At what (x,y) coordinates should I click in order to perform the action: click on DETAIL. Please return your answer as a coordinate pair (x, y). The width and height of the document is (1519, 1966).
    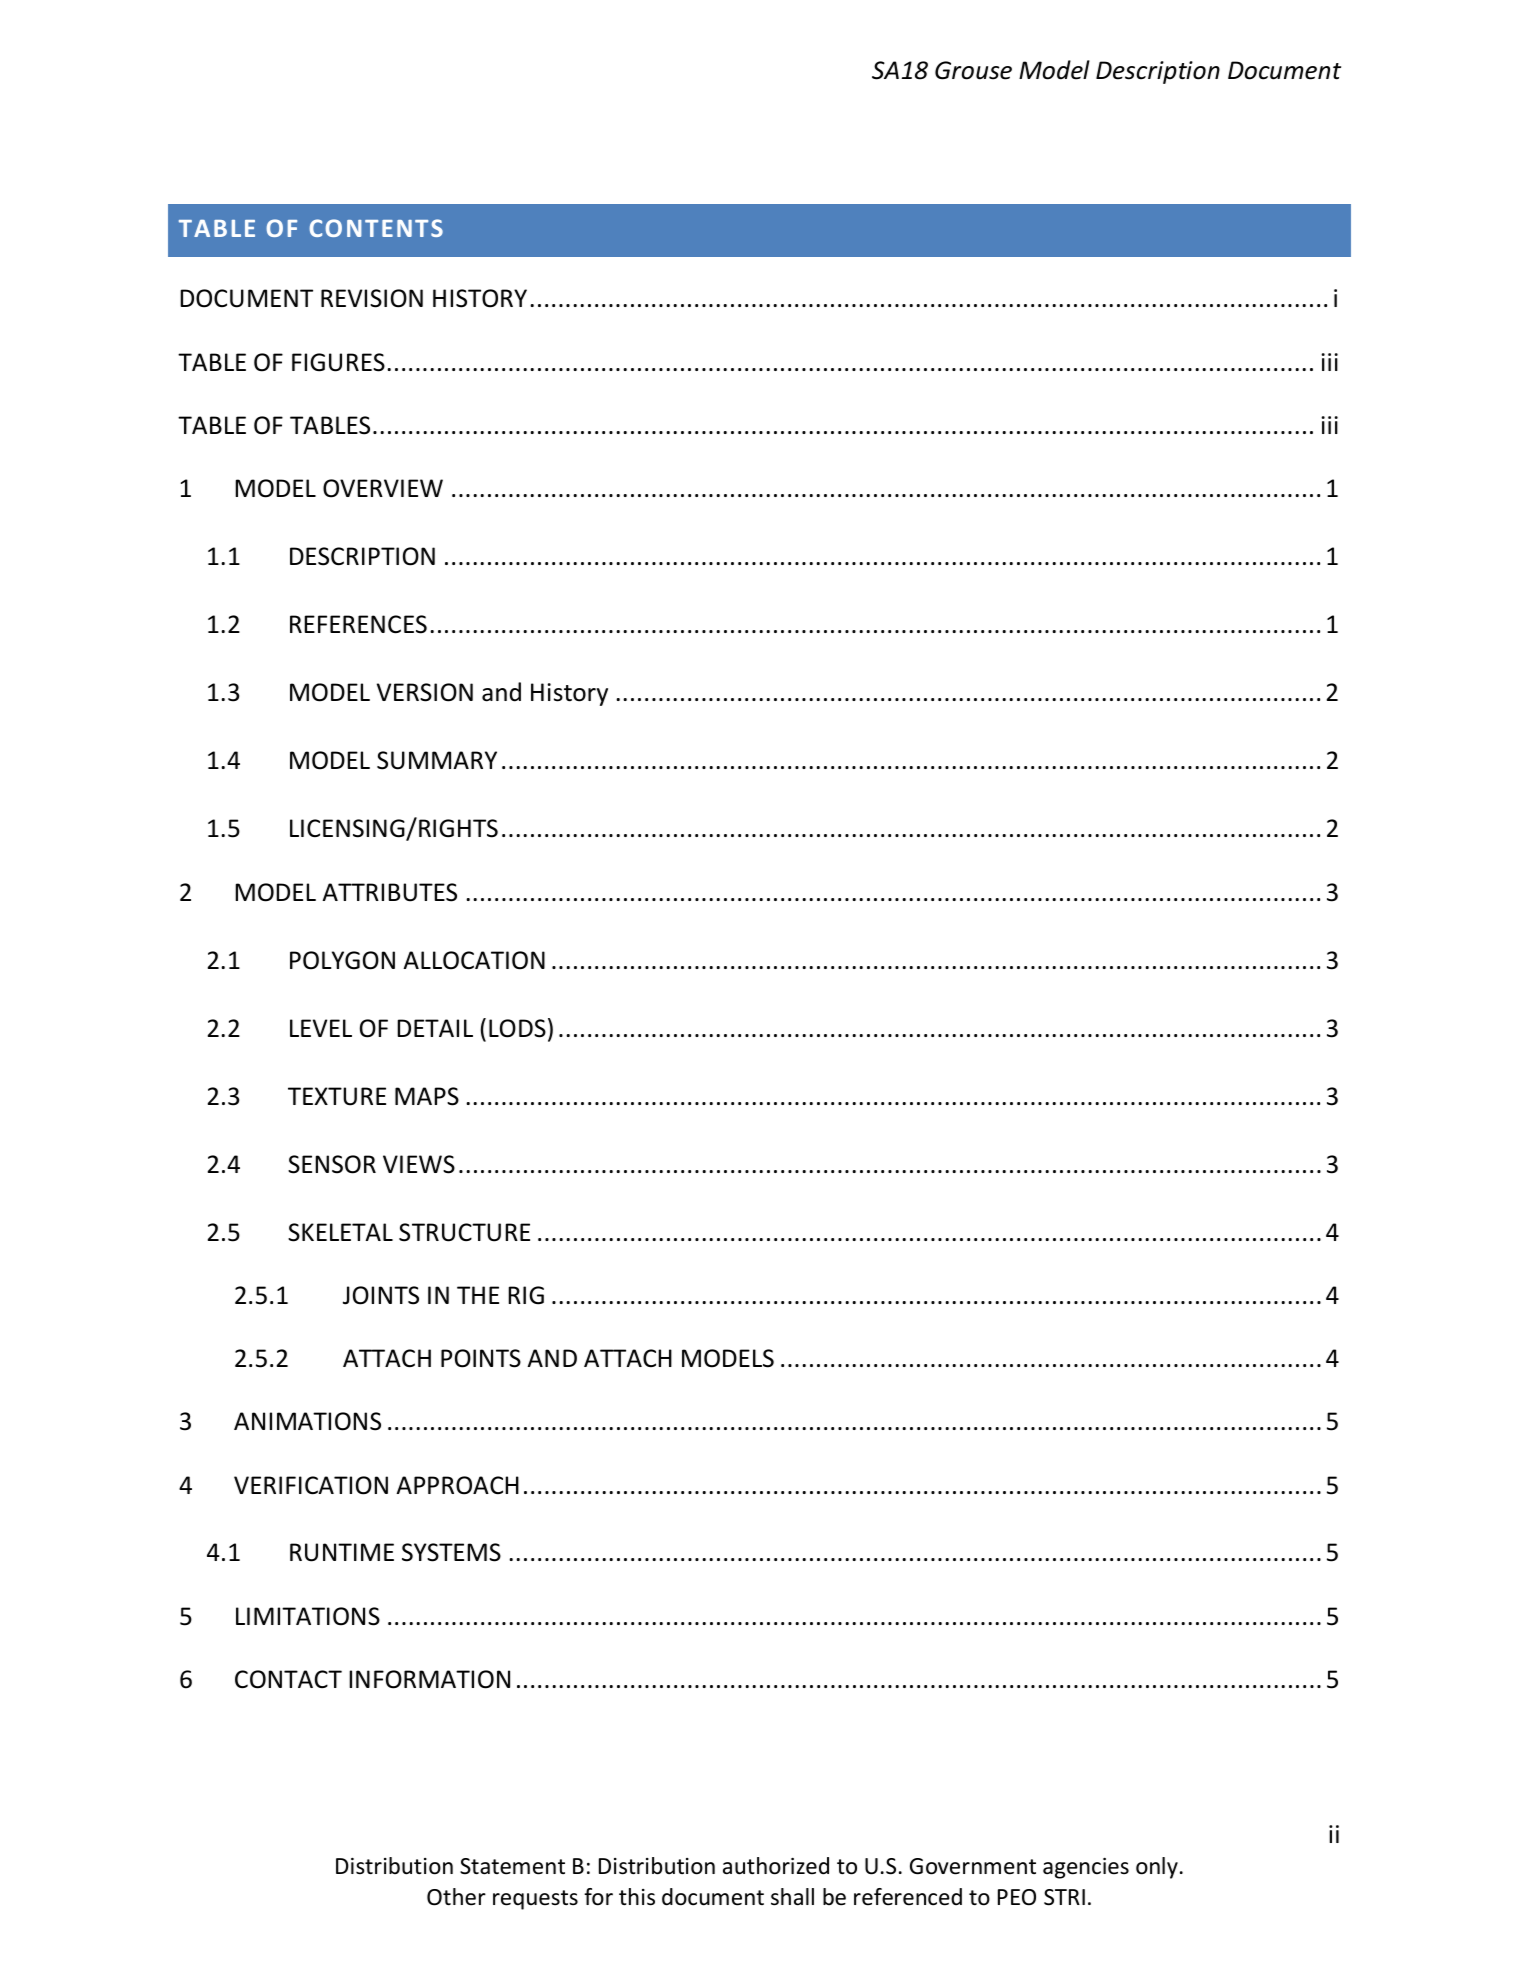
    Looking at the image, I should click on (435, 1028).
